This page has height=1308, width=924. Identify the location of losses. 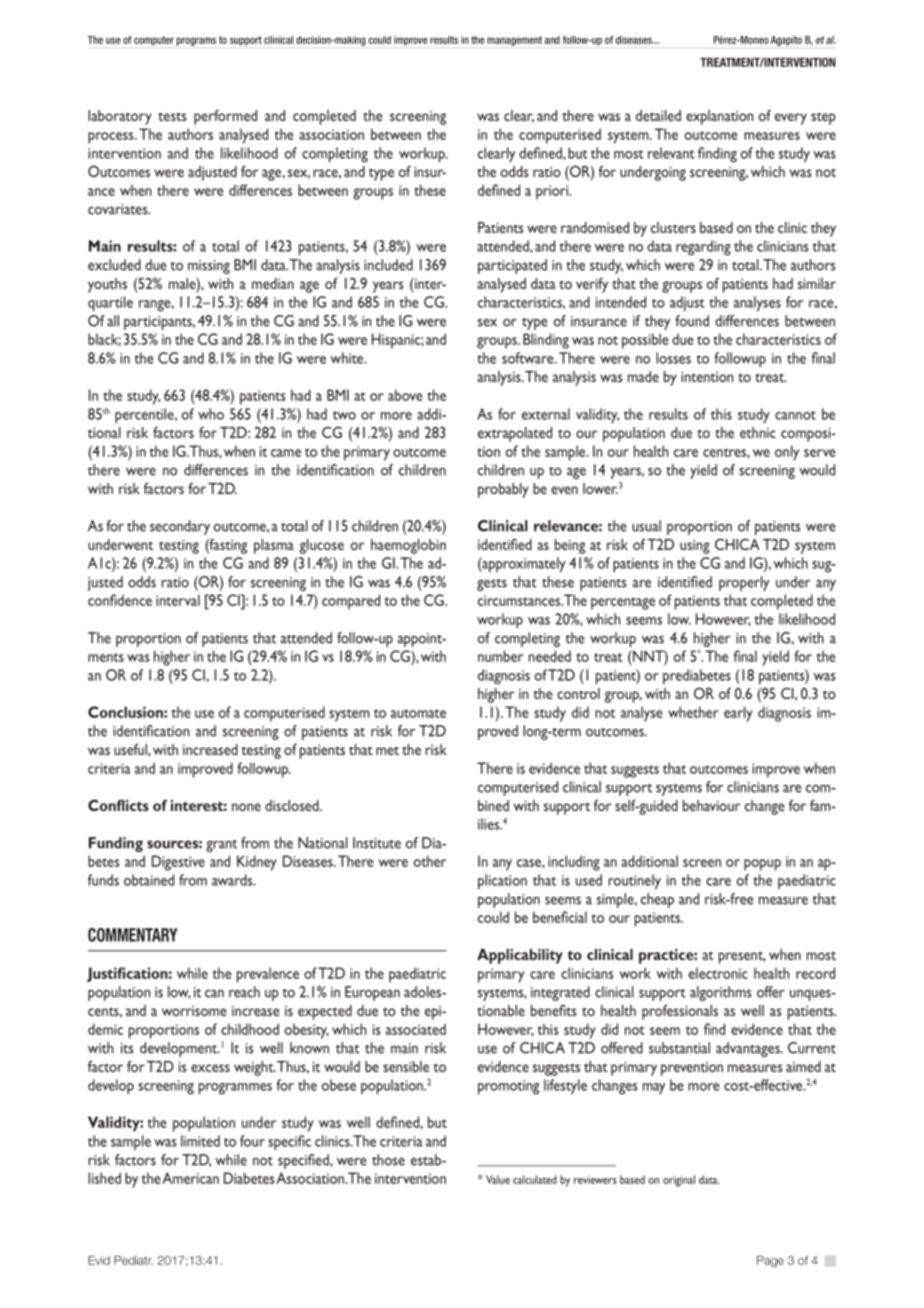
(673, 358).
